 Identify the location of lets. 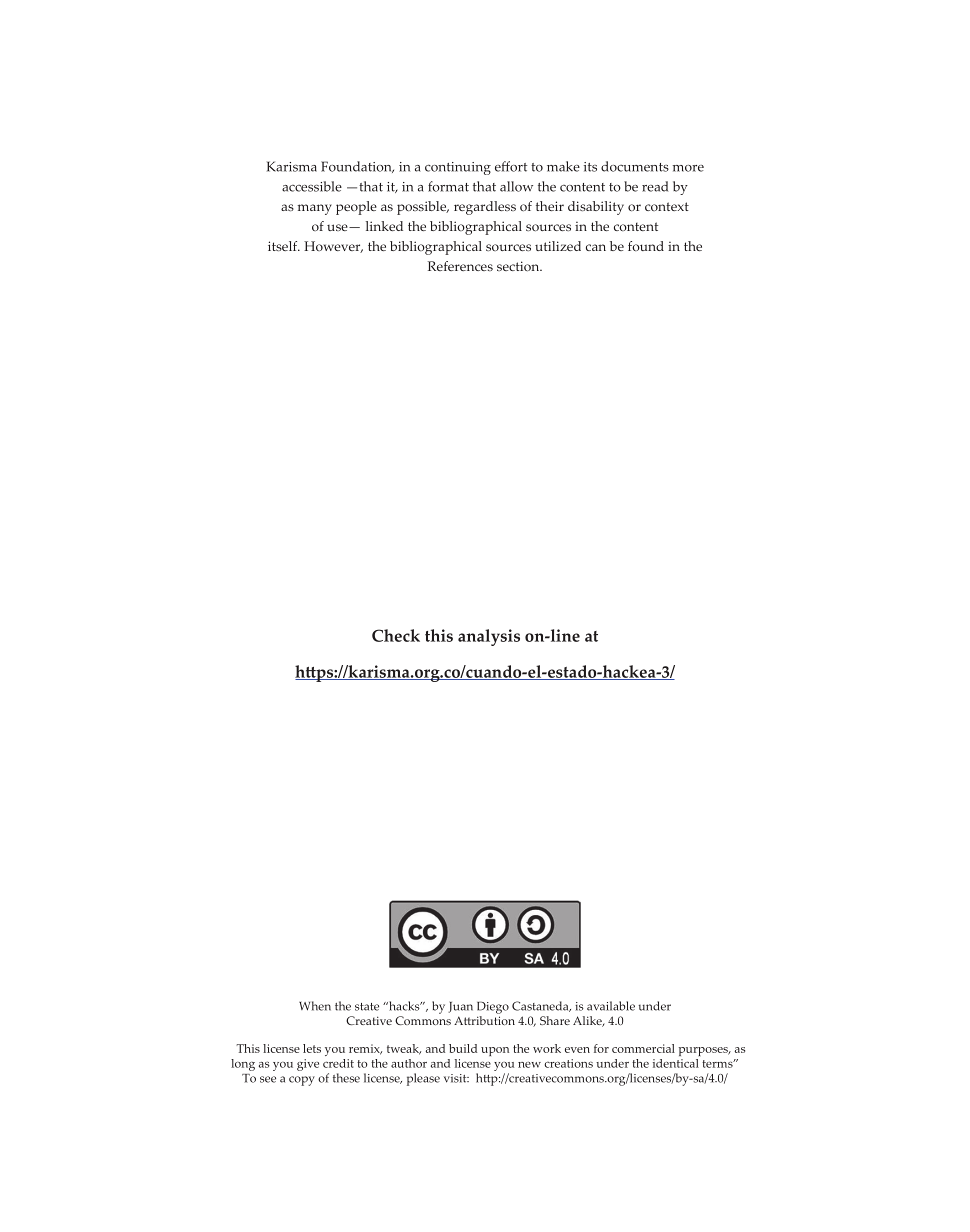
(312, 1048).
